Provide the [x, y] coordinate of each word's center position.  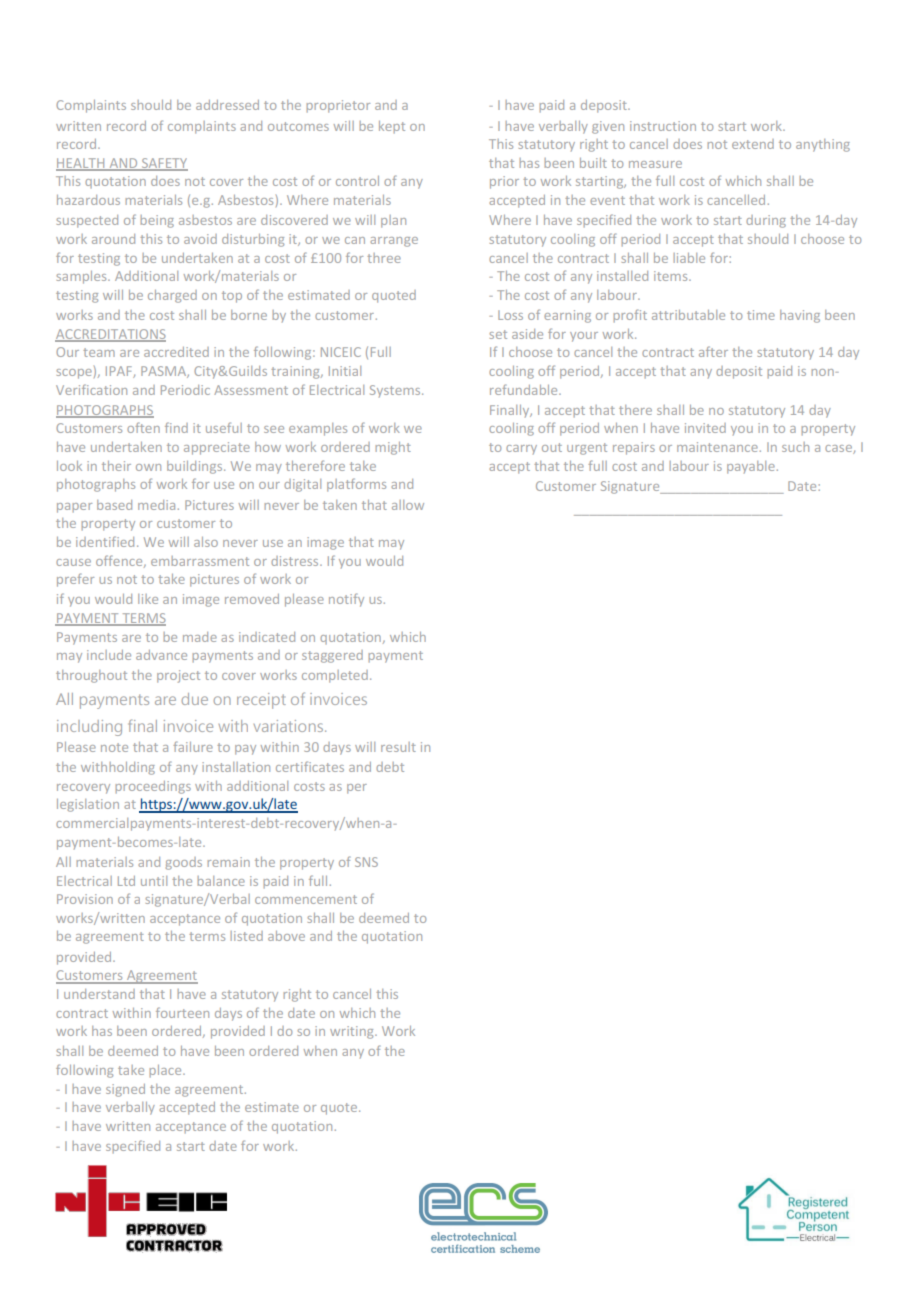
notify [346, 600]
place [166, 1071]
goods [183, 863]
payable [751, 467]
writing [353, 1032]
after [713, 351]
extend [753, 144]
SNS [366, 862]
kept [392, 127]
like [148, 599]
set [498, 334]
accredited [176, 352]
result [398, 747]
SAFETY [164, 164]
